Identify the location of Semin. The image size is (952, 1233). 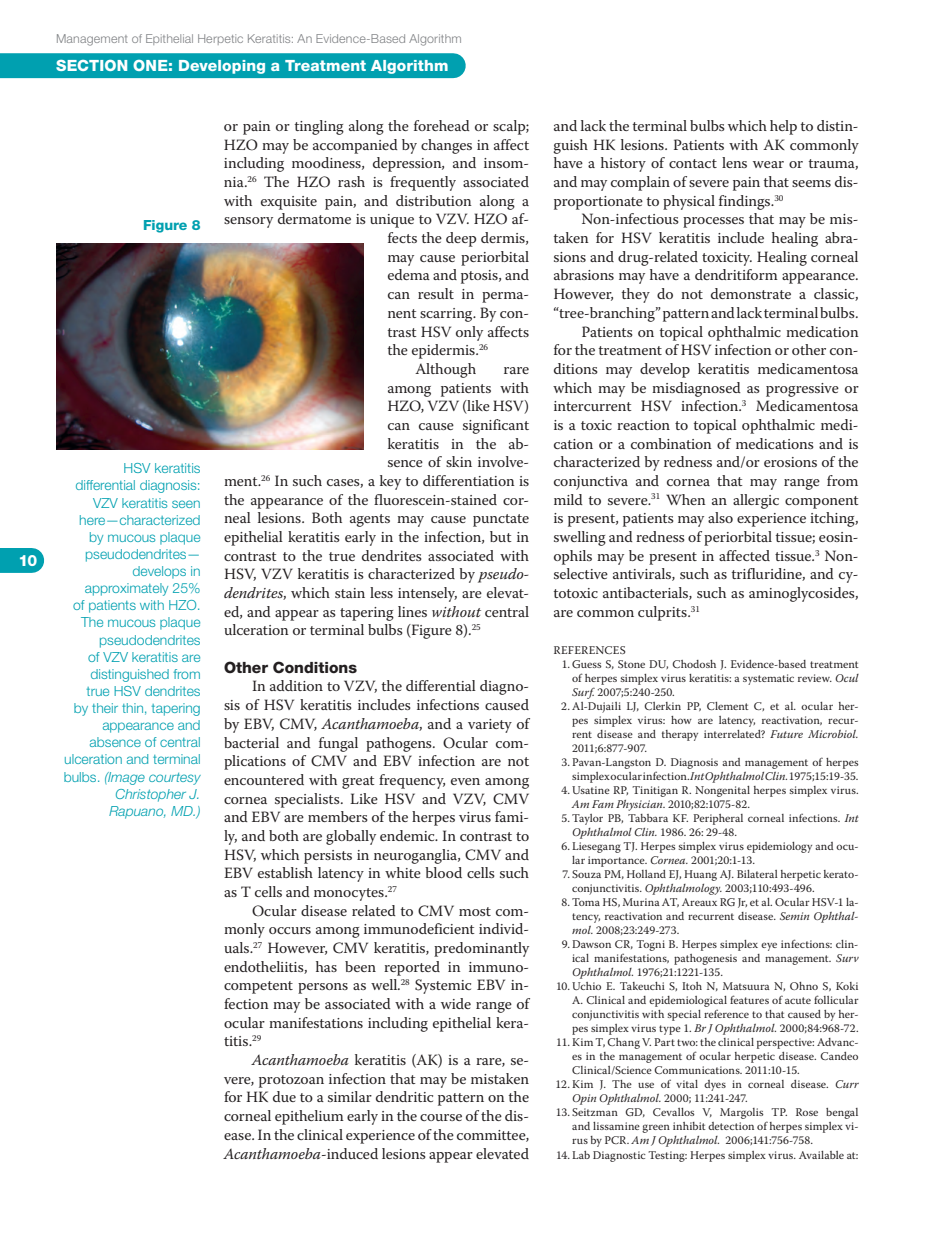
(794, 916).
